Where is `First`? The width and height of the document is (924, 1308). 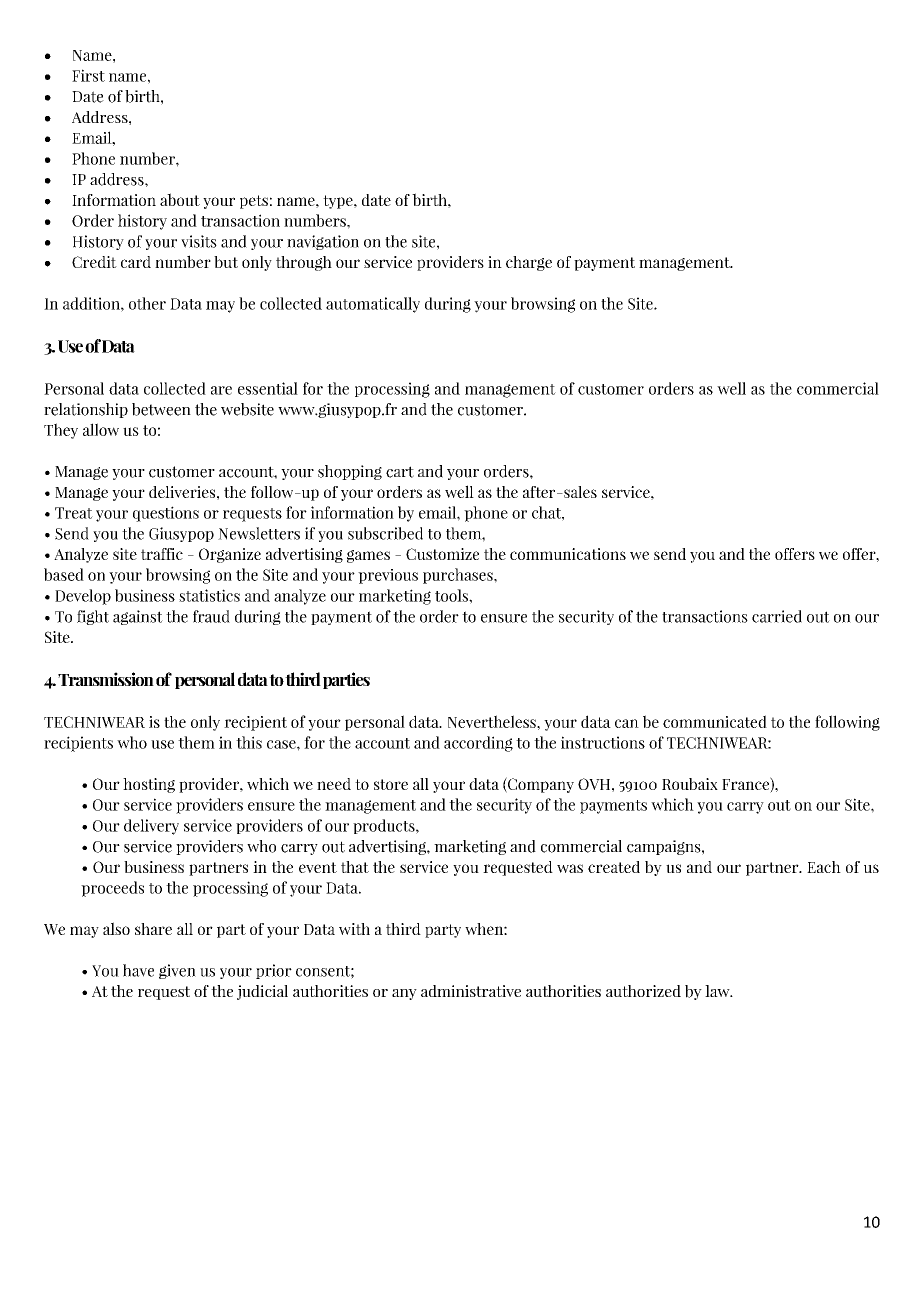
First is located at coordinates (88, 75).
